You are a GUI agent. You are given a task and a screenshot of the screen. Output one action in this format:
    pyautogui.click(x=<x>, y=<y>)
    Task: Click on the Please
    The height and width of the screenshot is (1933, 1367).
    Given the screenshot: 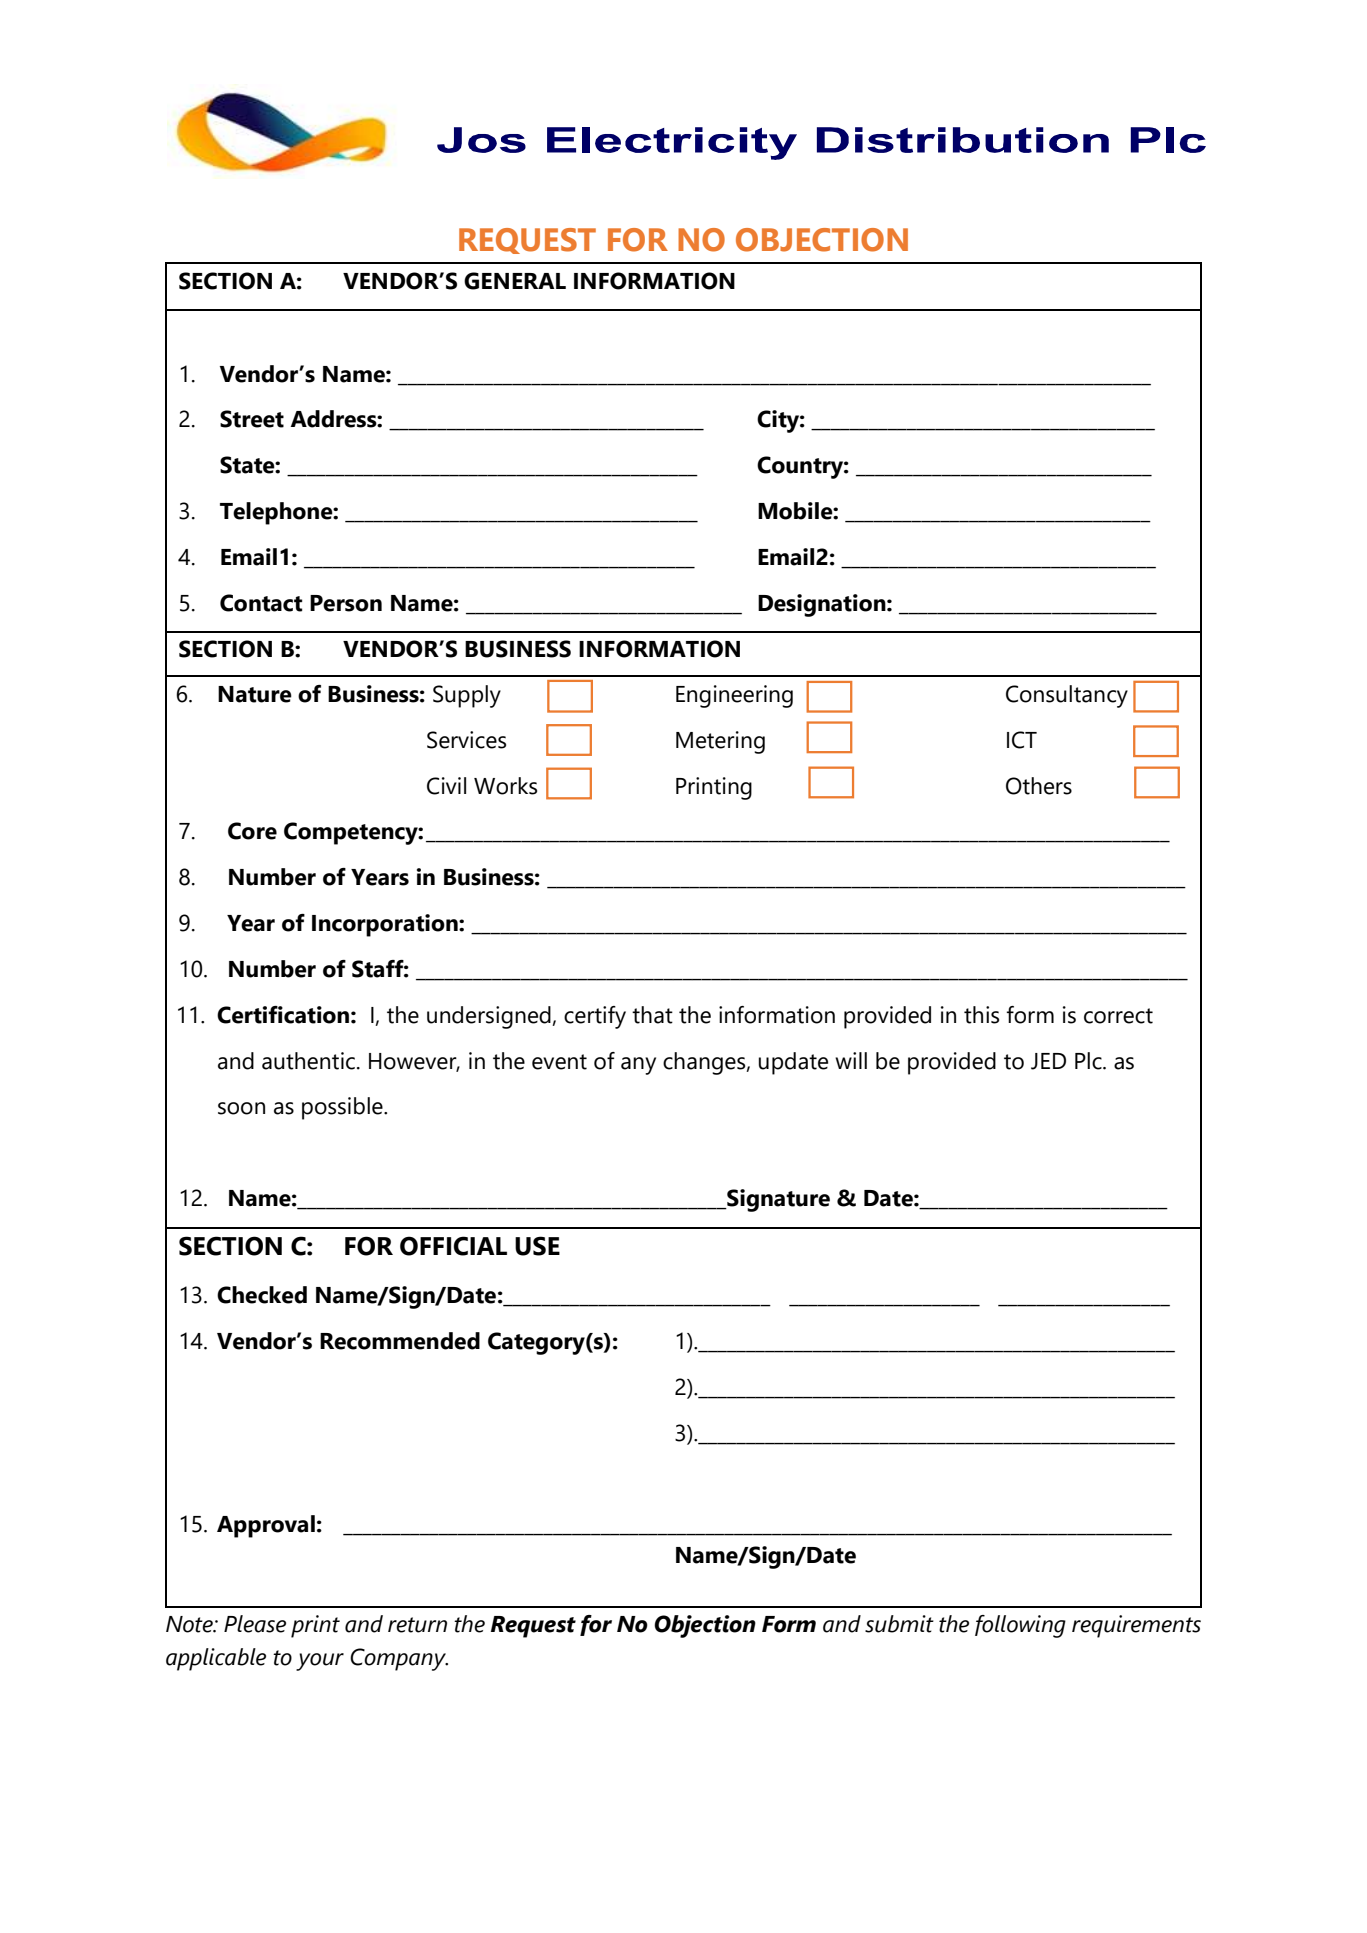 What is the action you would take?
    pyautogui.click(x=255, y=1624)
